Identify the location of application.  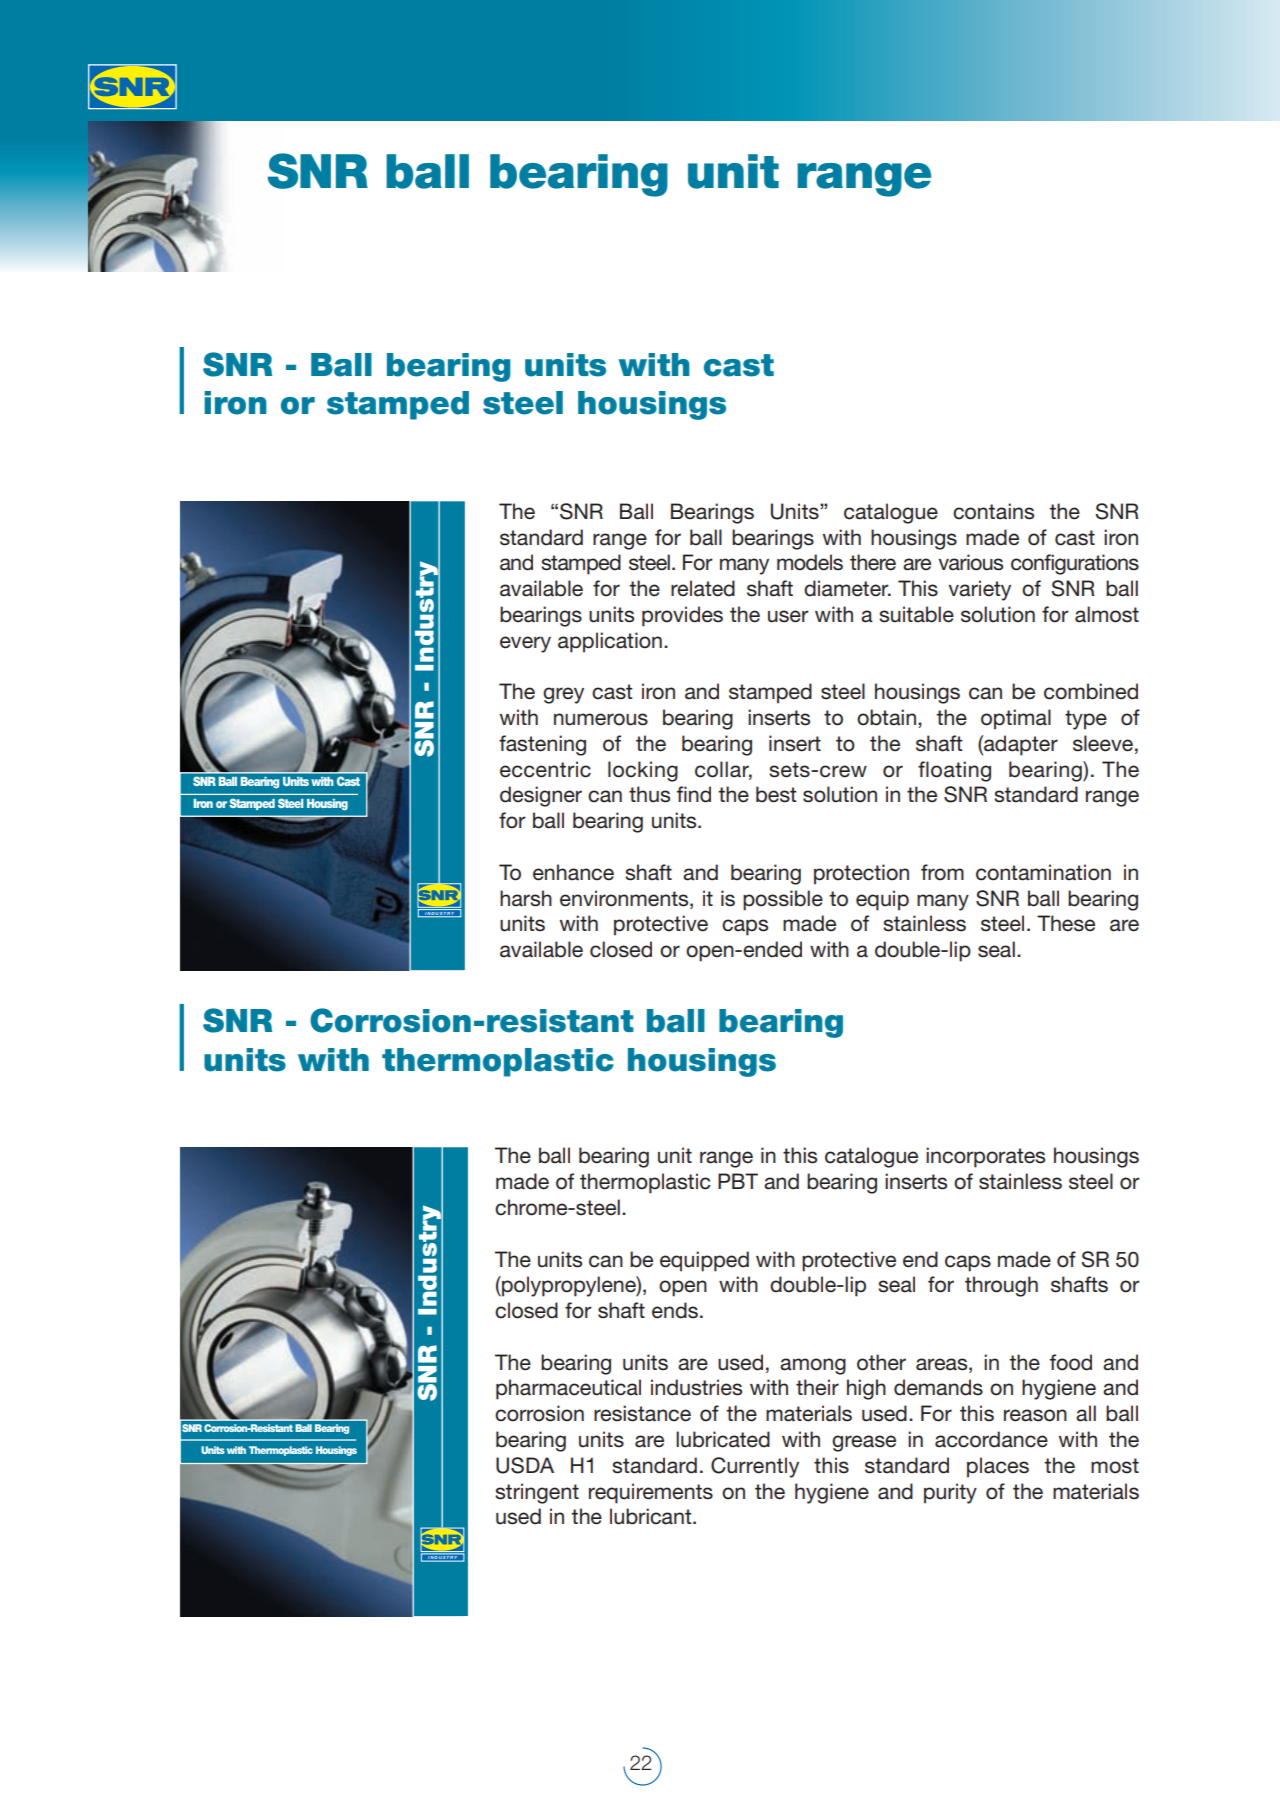
(610, 642).
